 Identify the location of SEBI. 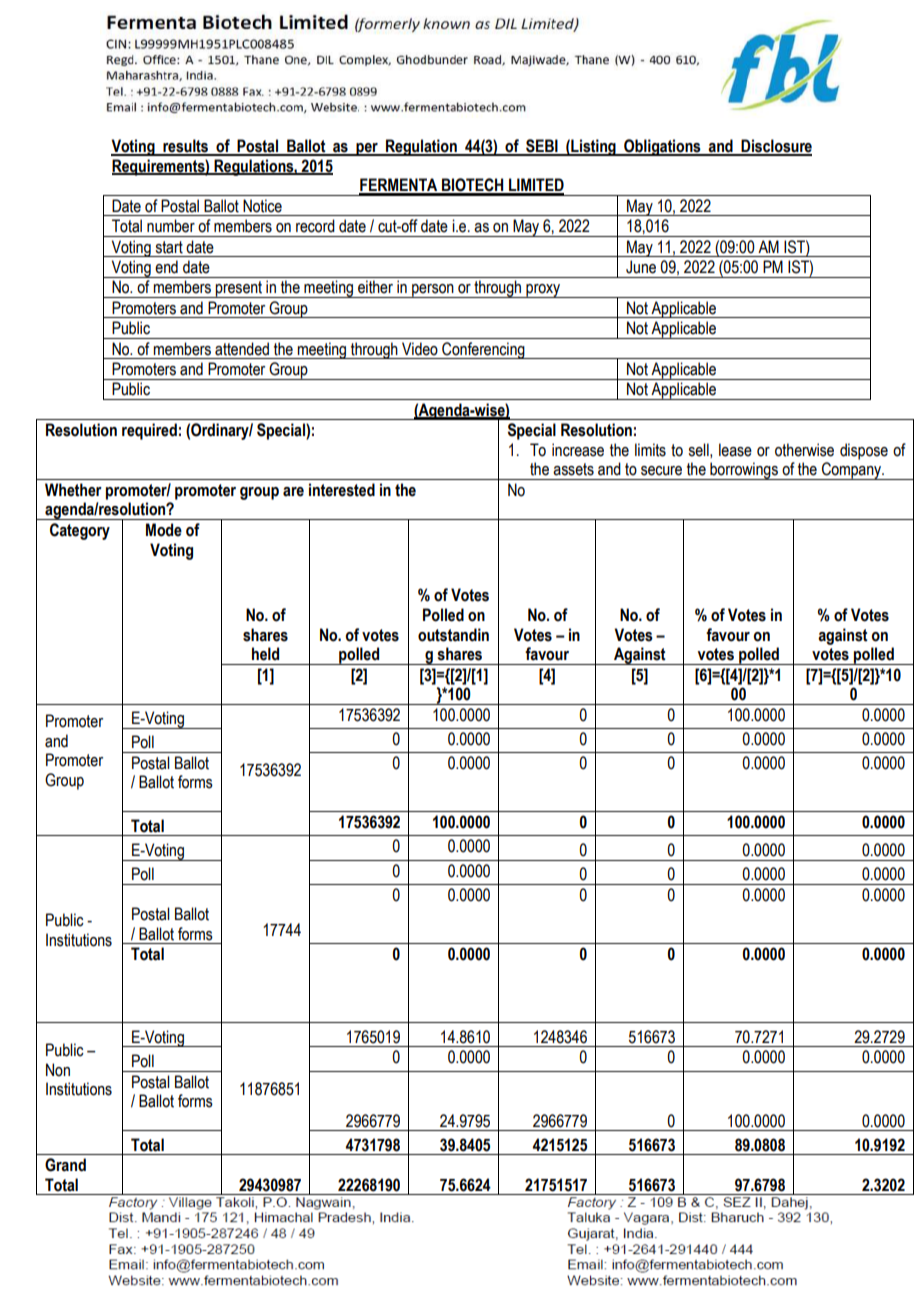
(542, 147).
